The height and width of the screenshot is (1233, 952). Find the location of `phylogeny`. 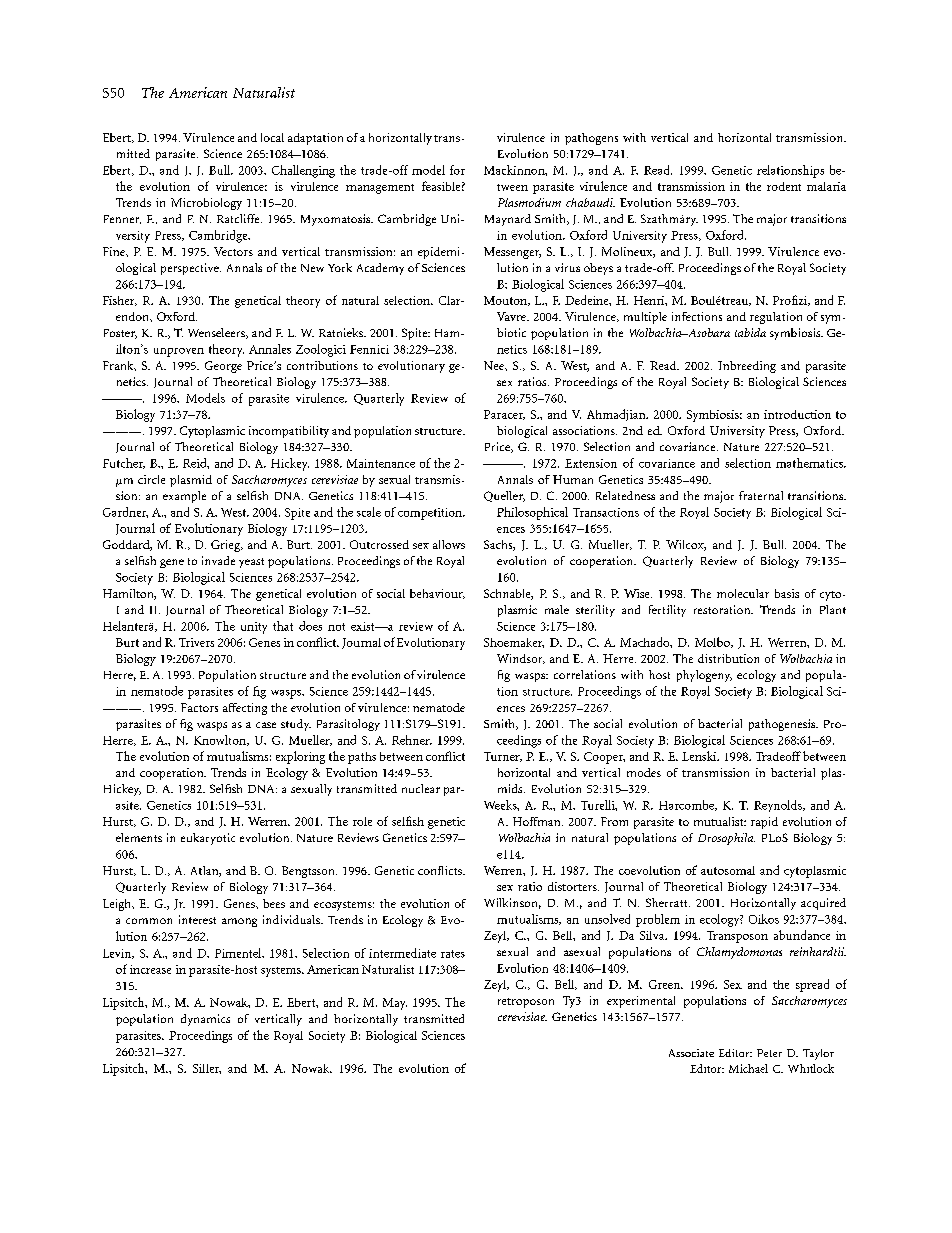

phylogeny is located at coordinates (704, 676).
